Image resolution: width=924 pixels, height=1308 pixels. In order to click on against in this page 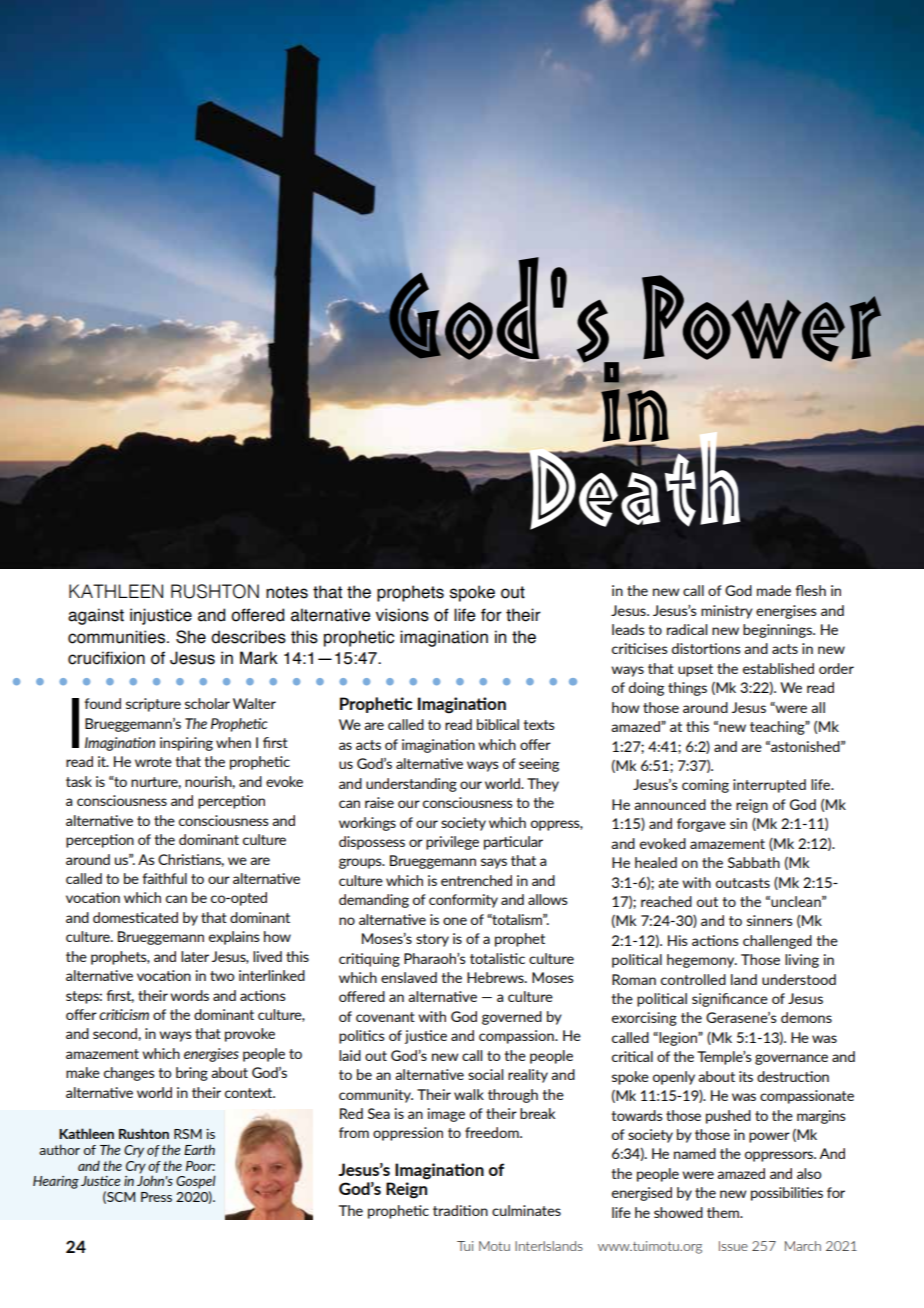, I will do `click(96, 616)`.
